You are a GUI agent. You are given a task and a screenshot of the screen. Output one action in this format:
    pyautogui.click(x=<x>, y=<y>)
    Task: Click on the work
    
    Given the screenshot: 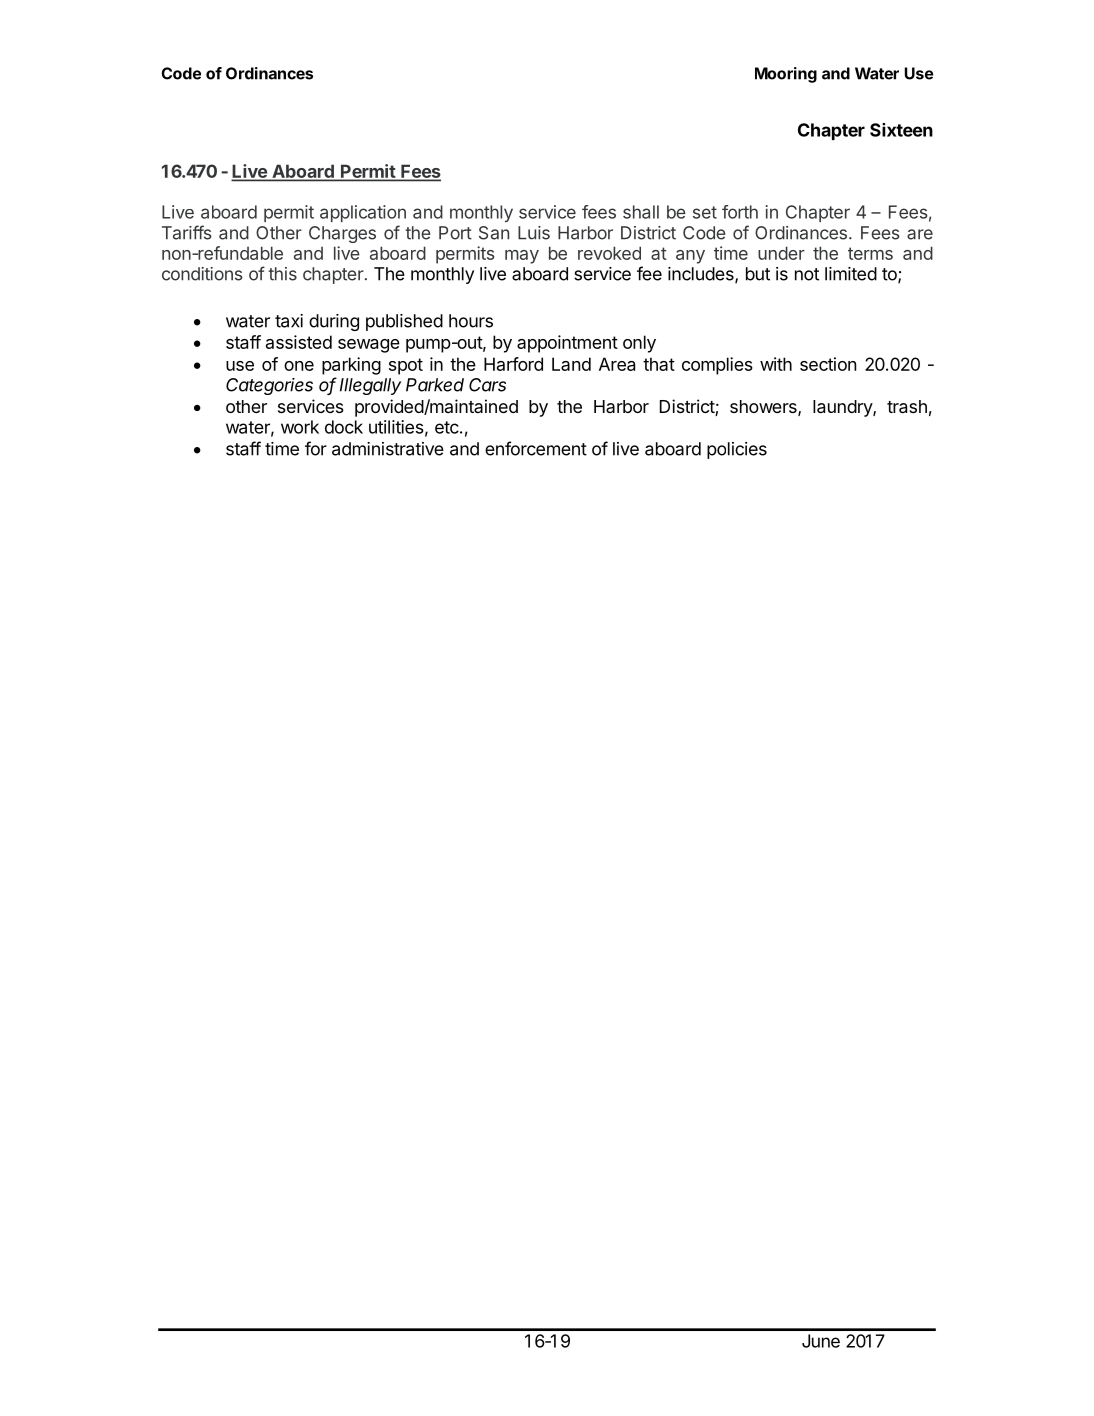 What is the action you would take?
    pyautogui.click(x=300, y=427)
